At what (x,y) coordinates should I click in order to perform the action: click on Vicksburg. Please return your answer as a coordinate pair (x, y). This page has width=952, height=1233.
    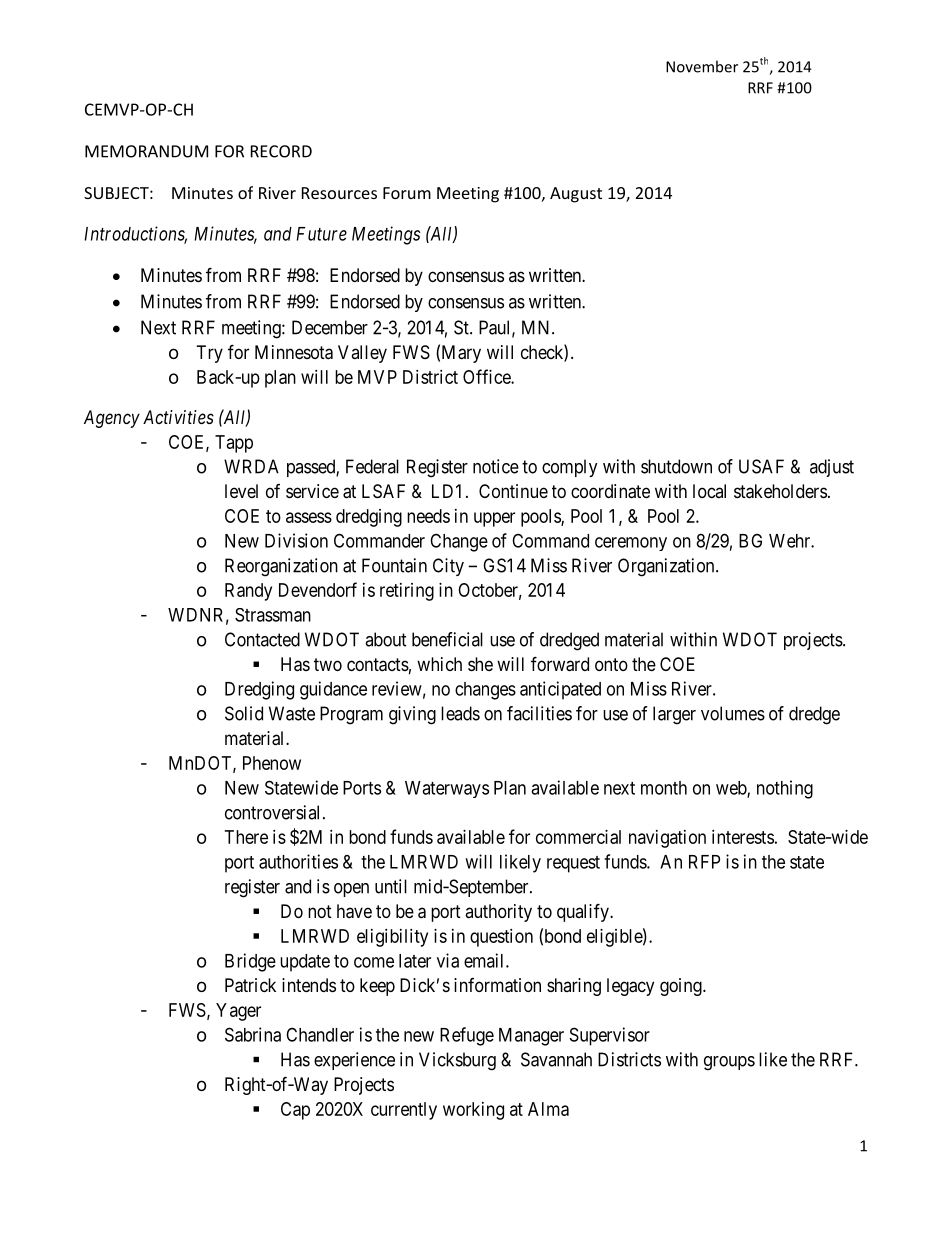
    Looking at the image, I should click on (457, 1061).
